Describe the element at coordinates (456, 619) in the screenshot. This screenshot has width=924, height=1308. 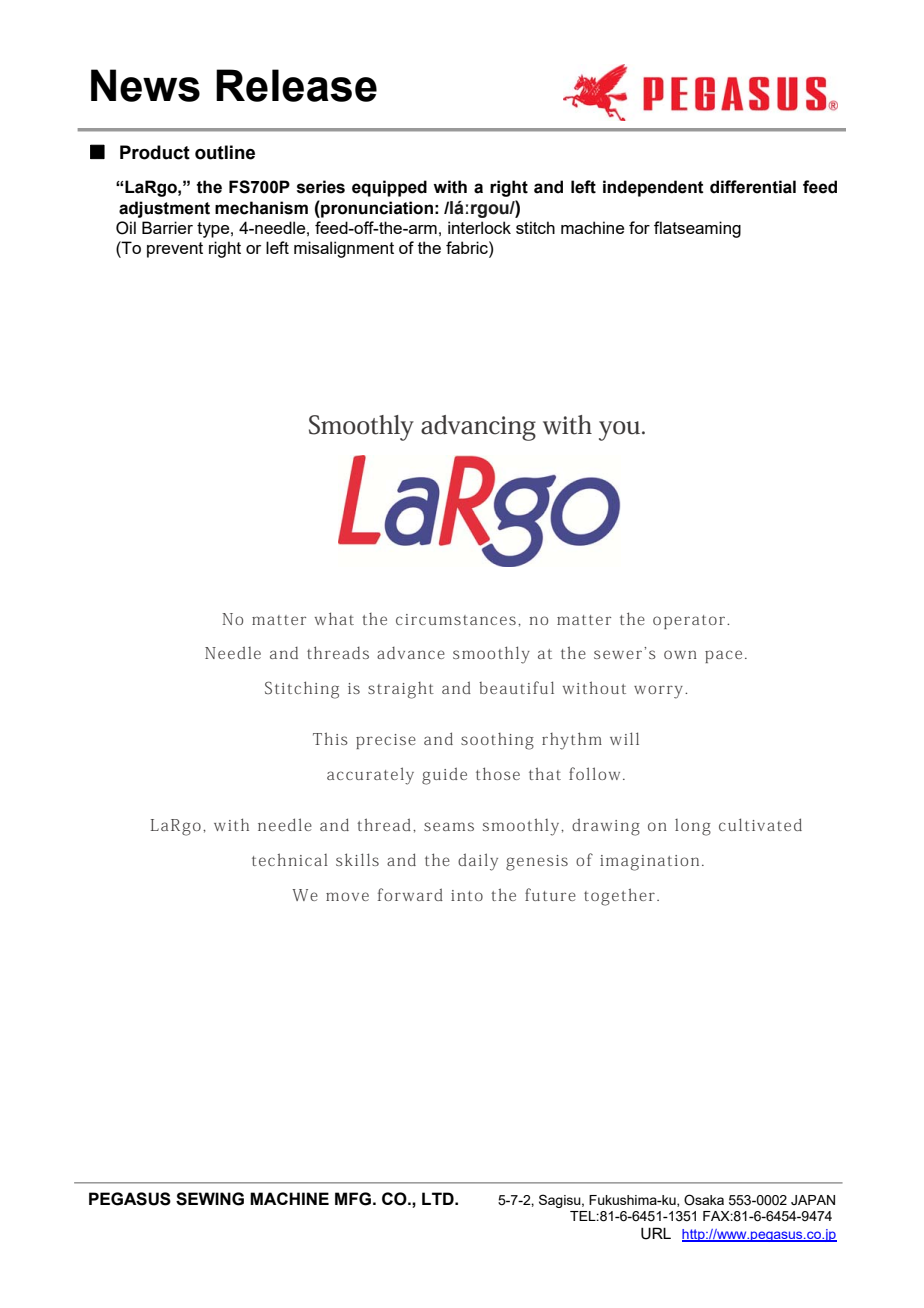
I see `circumstances` at that location.
